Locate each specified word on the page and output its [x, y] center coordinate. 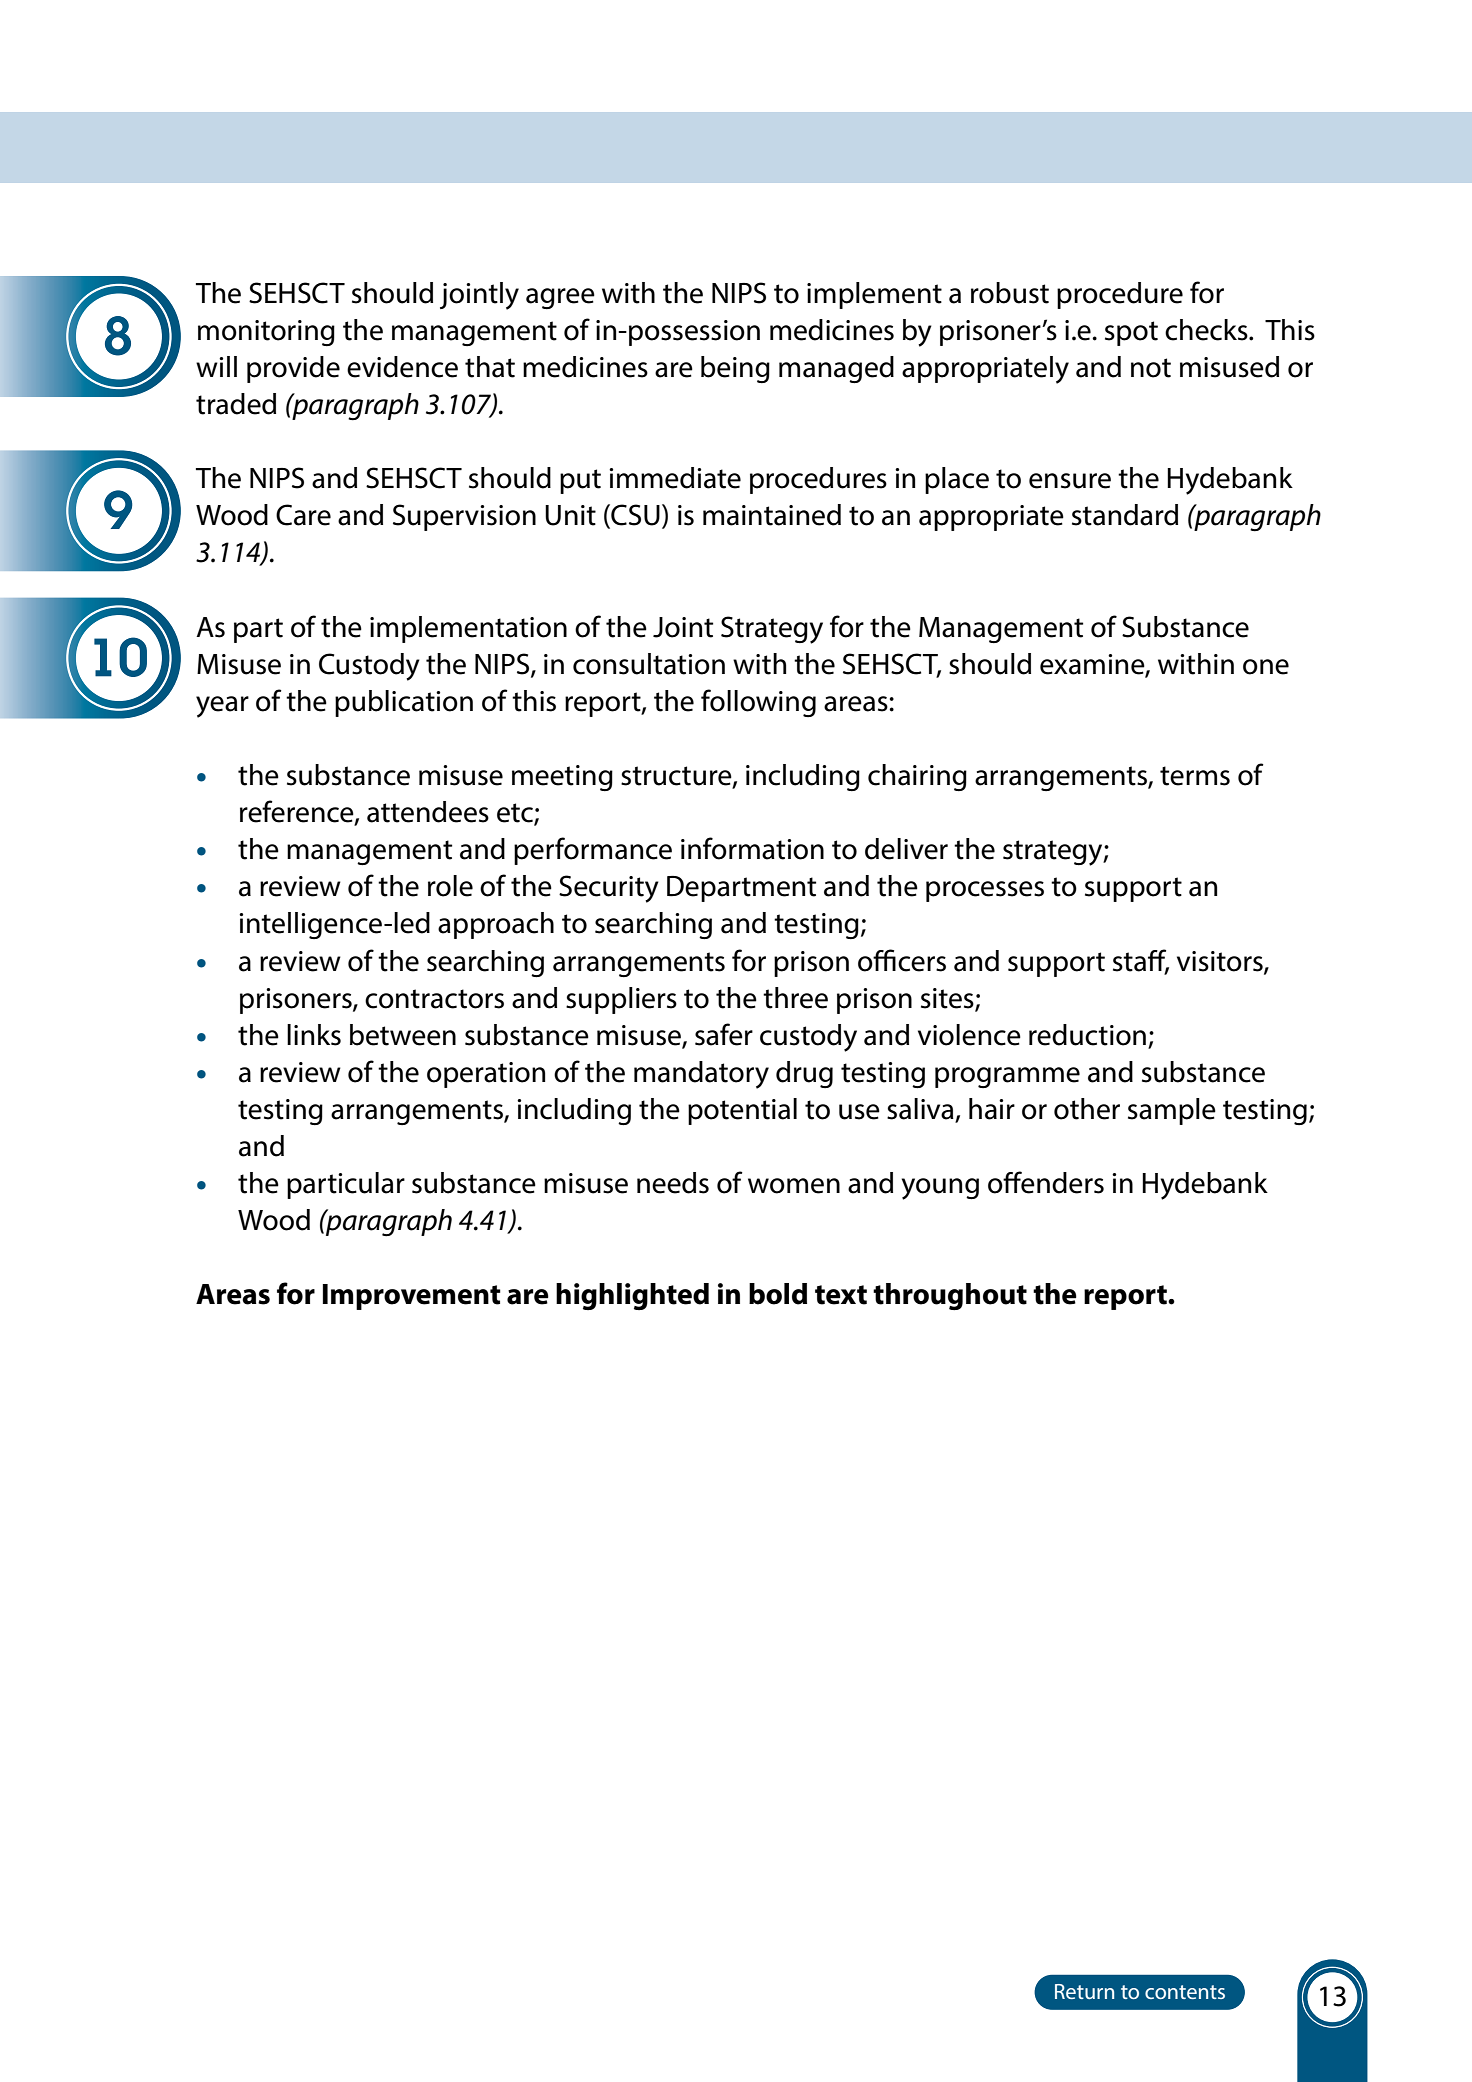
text [841, 1295]
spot [1131, 333]
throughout [950, 1296]
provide [293, 369]
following [758, 703]
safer [724, 1034]
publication [404, 703]
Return [1084, 1991]
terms [1195, 776]
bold [778, 1294]
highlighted [632, 1296]
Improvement [412, 1297]
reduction [1087, 1035]
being [735, 369]
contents [1185, 1992]
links [314, 1035]
